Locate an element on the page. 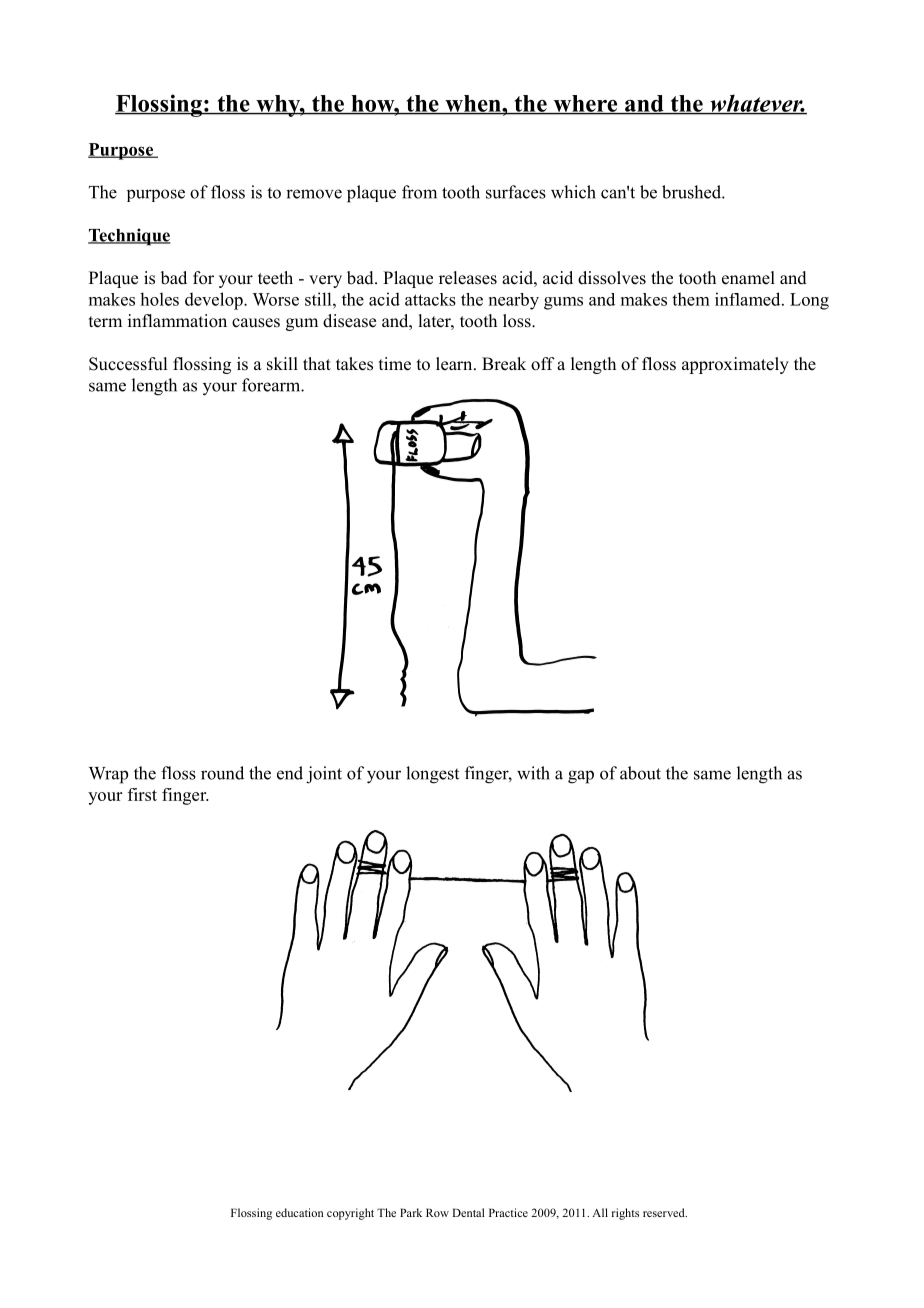 Image resolution: width=924 pixels, height=1308 pixels. with is located at coordinates (533, 773).
